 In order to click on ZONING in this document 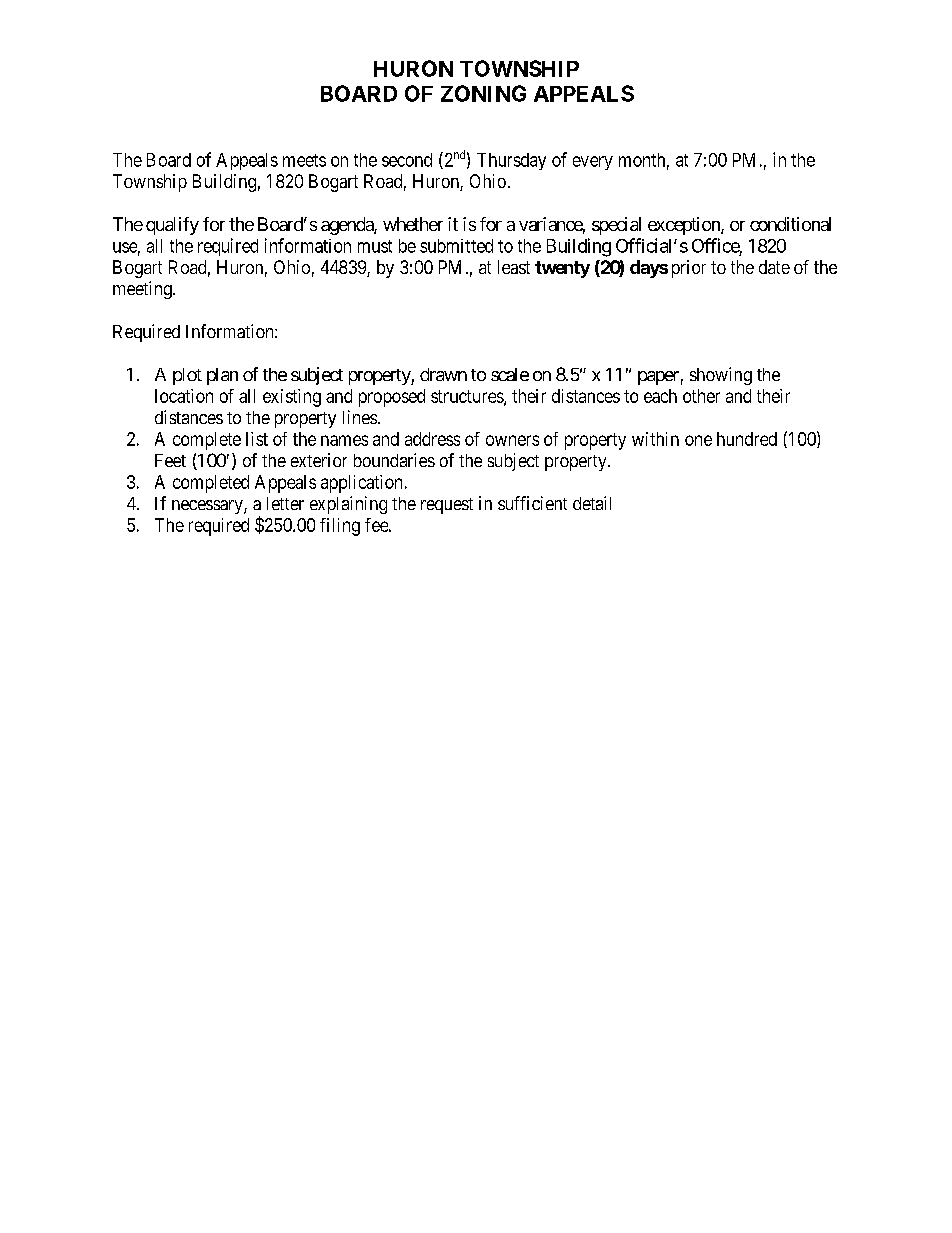, I will do `click(483, 93)`.
